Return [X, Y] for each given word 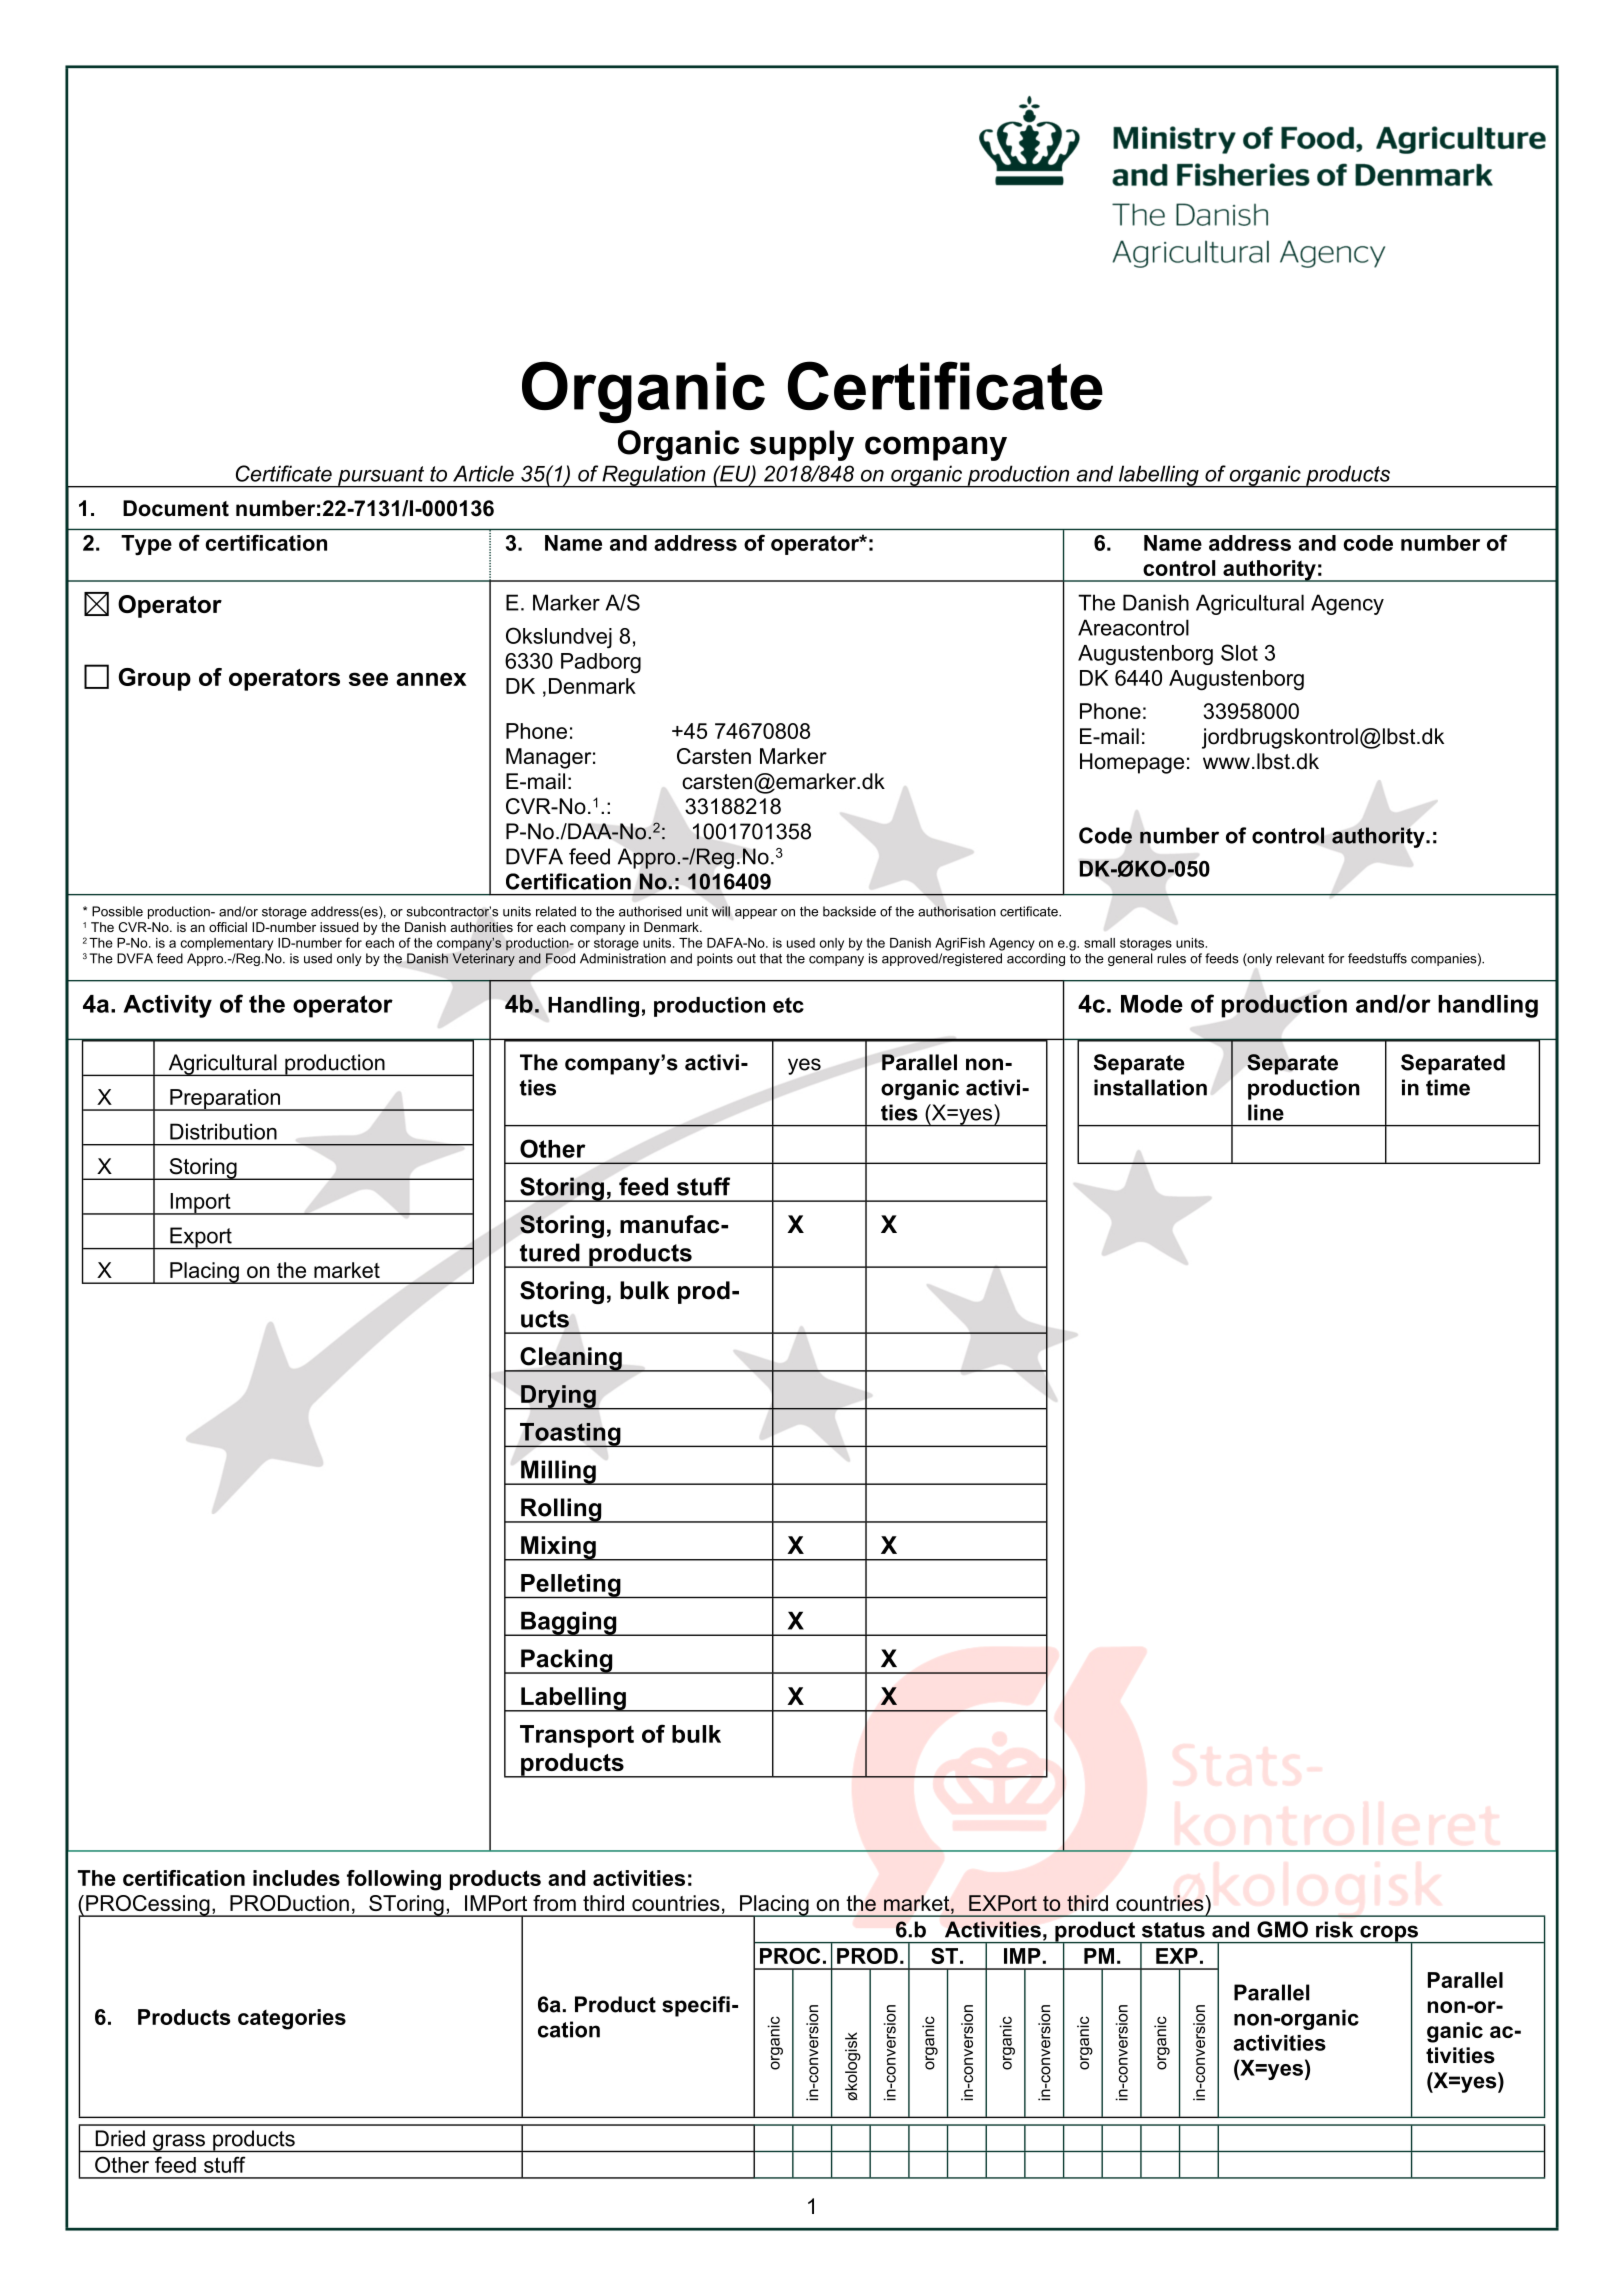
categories [292, 2019]
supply [802, 445]
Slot [1239, 652]
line [1266, 1112]
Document [176, 508]
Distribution [223, 1131]
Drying [558, 1397]
